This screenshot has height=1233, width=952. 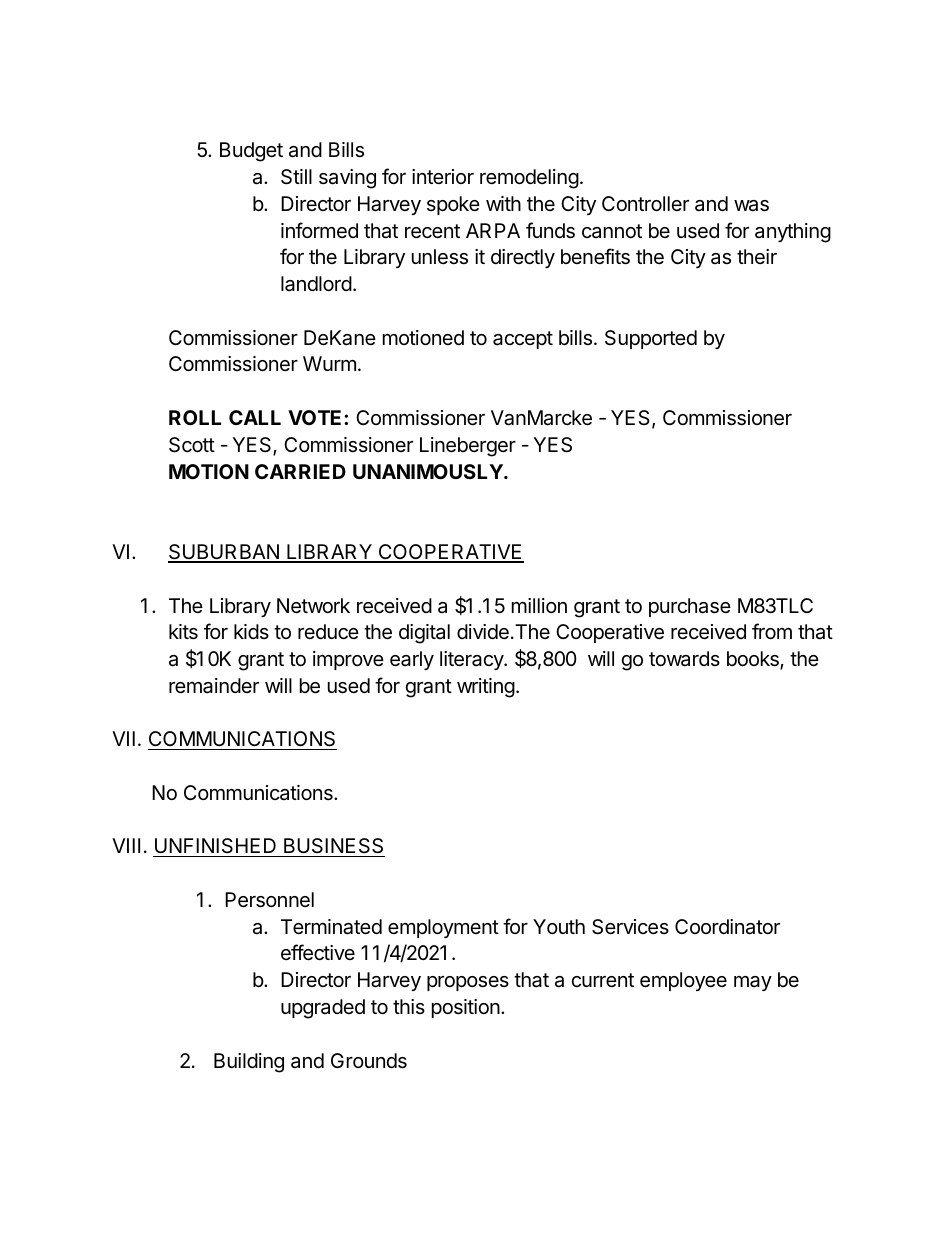 I want to click on accept, so click(x=523, y=340).
